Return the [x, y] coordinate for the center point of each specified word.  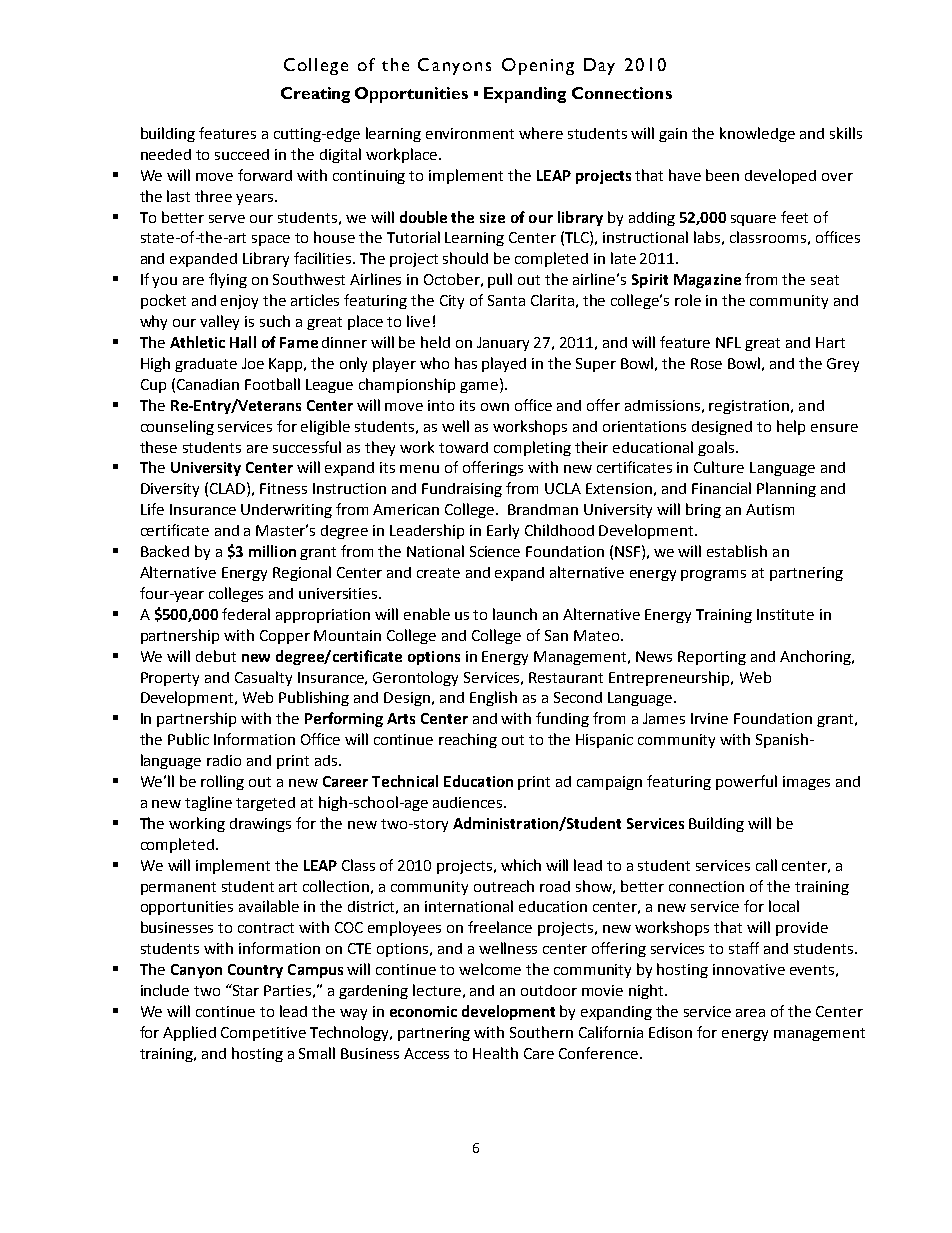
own [495, 407]
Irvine [709, 718]
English [493, 698]
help [791, 427]
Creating [315, 95]
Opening [538, 66]
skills [846, 133]
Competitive [263, 1034]
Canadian [208, 384]
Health [495, 1053]
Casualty [263, 678]
